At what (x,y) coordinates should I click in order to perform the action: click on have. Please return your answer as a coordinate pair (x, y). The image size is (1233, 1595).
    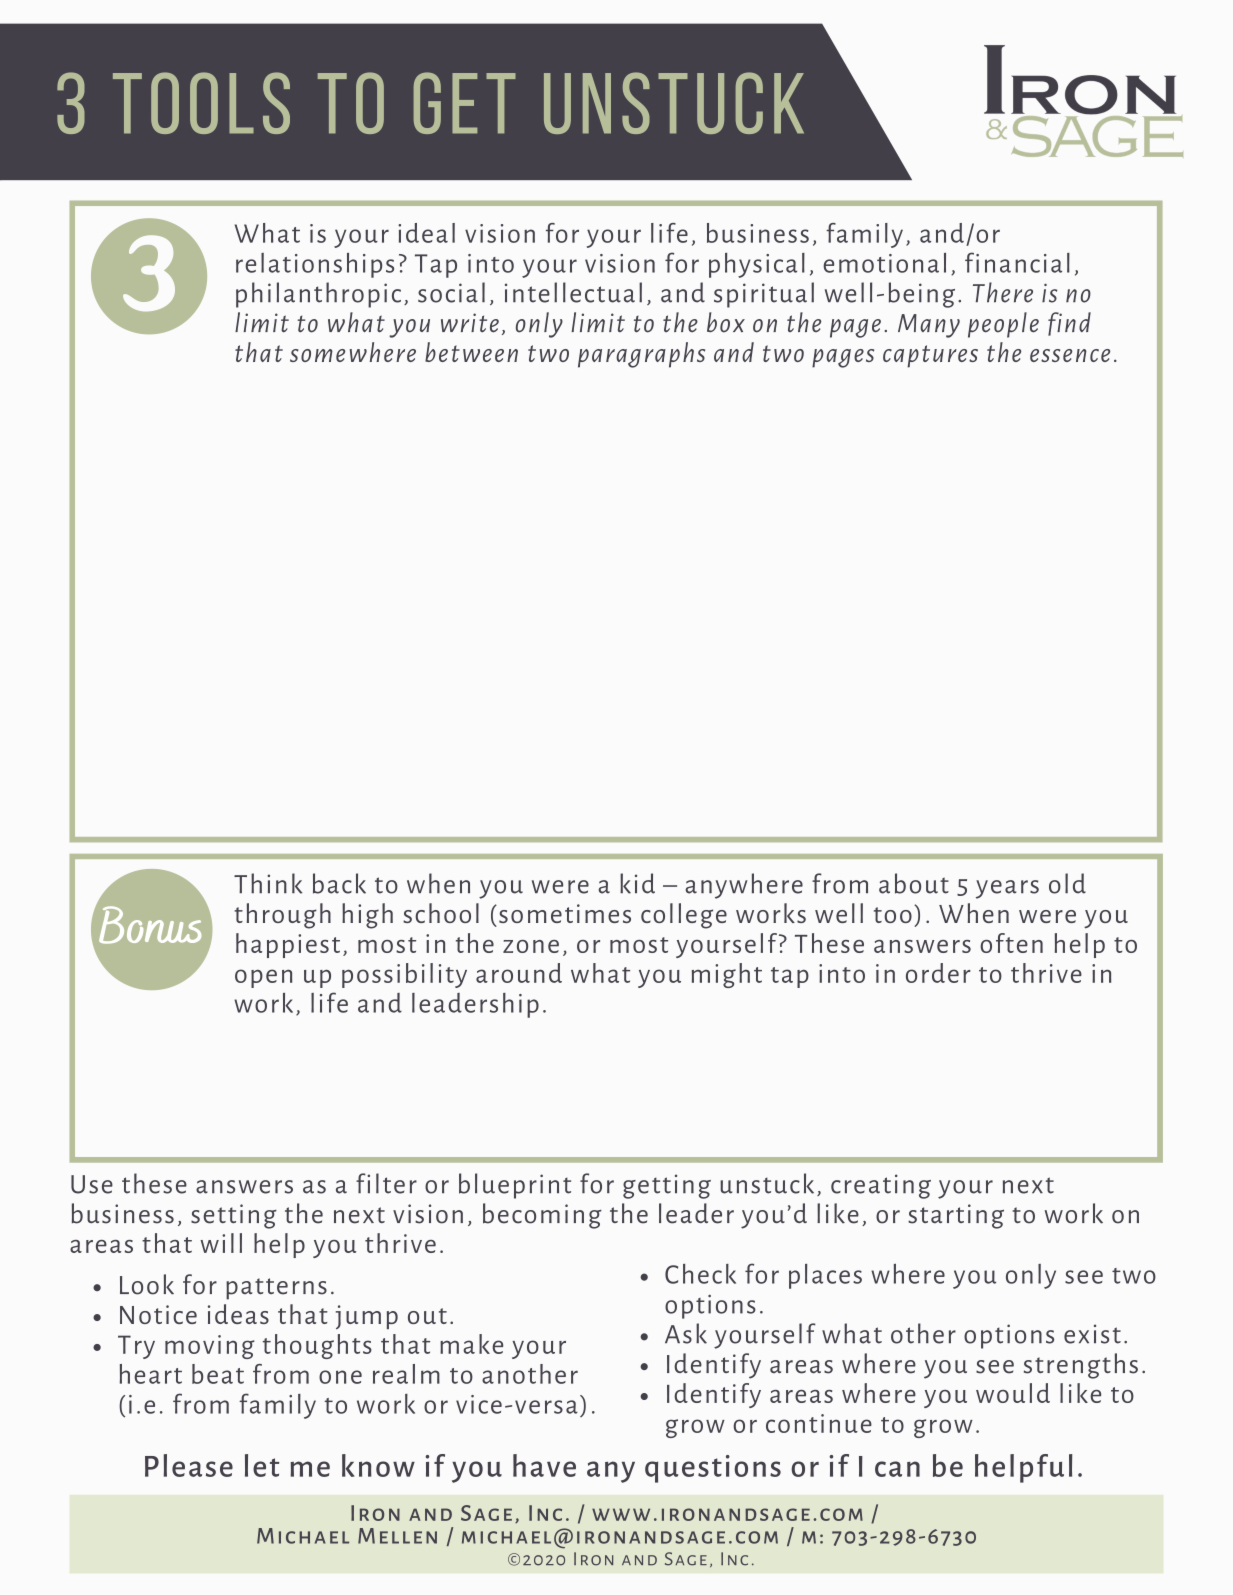
    Looking at the image, I should click on (544, 1465).
